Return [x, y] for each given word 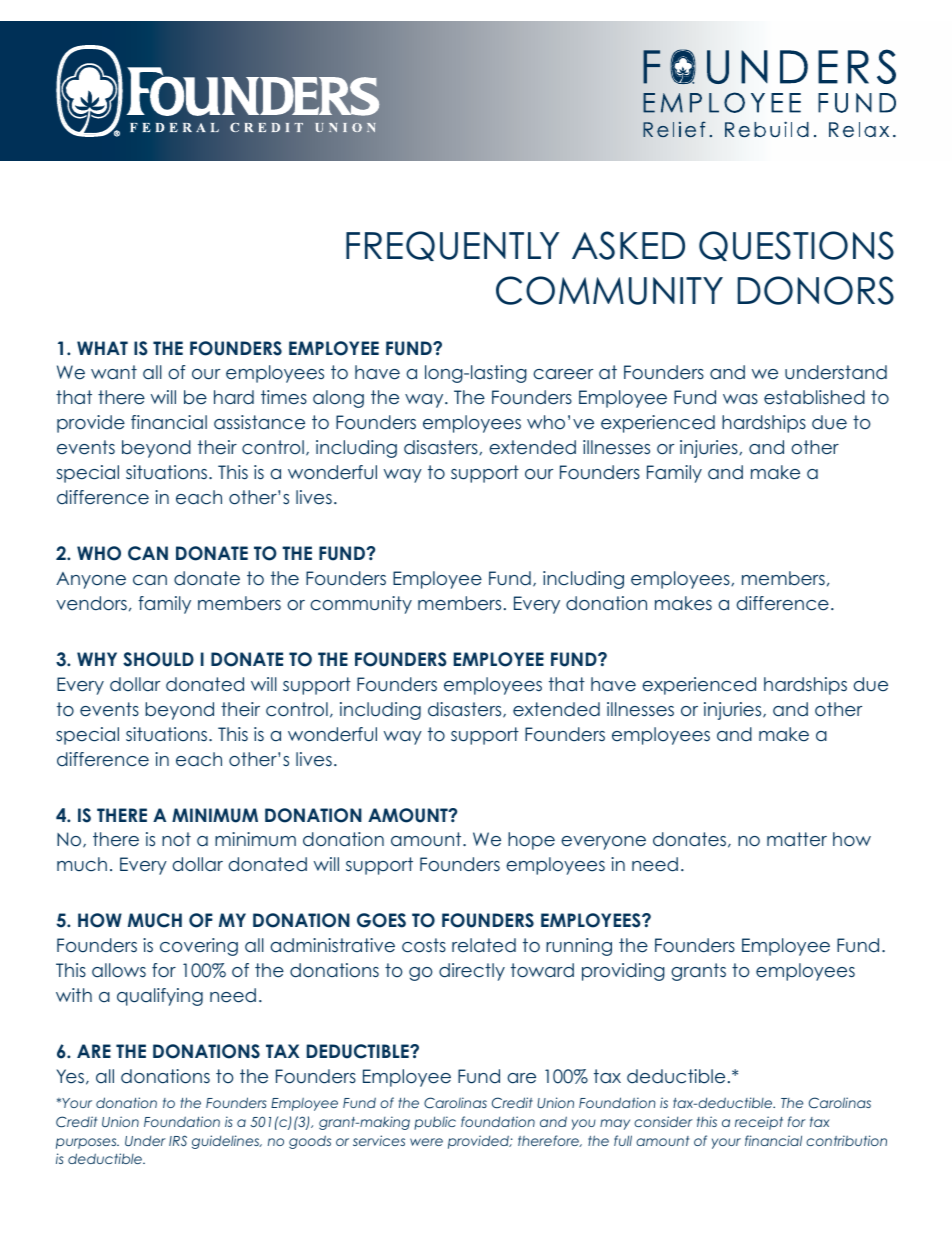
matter [797, 839]
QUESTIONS [796, 246]
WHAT [102, 348]
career [563, 374]
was [740, 399]
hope [531, 841]
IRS [178, 1140]
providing [623, 972]
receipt [759, 1123]
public [435, 1123]
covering [199, 947]
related [484, 945]
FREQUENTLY [452, 246]
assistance [259, 422]
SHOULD [158, 659]
